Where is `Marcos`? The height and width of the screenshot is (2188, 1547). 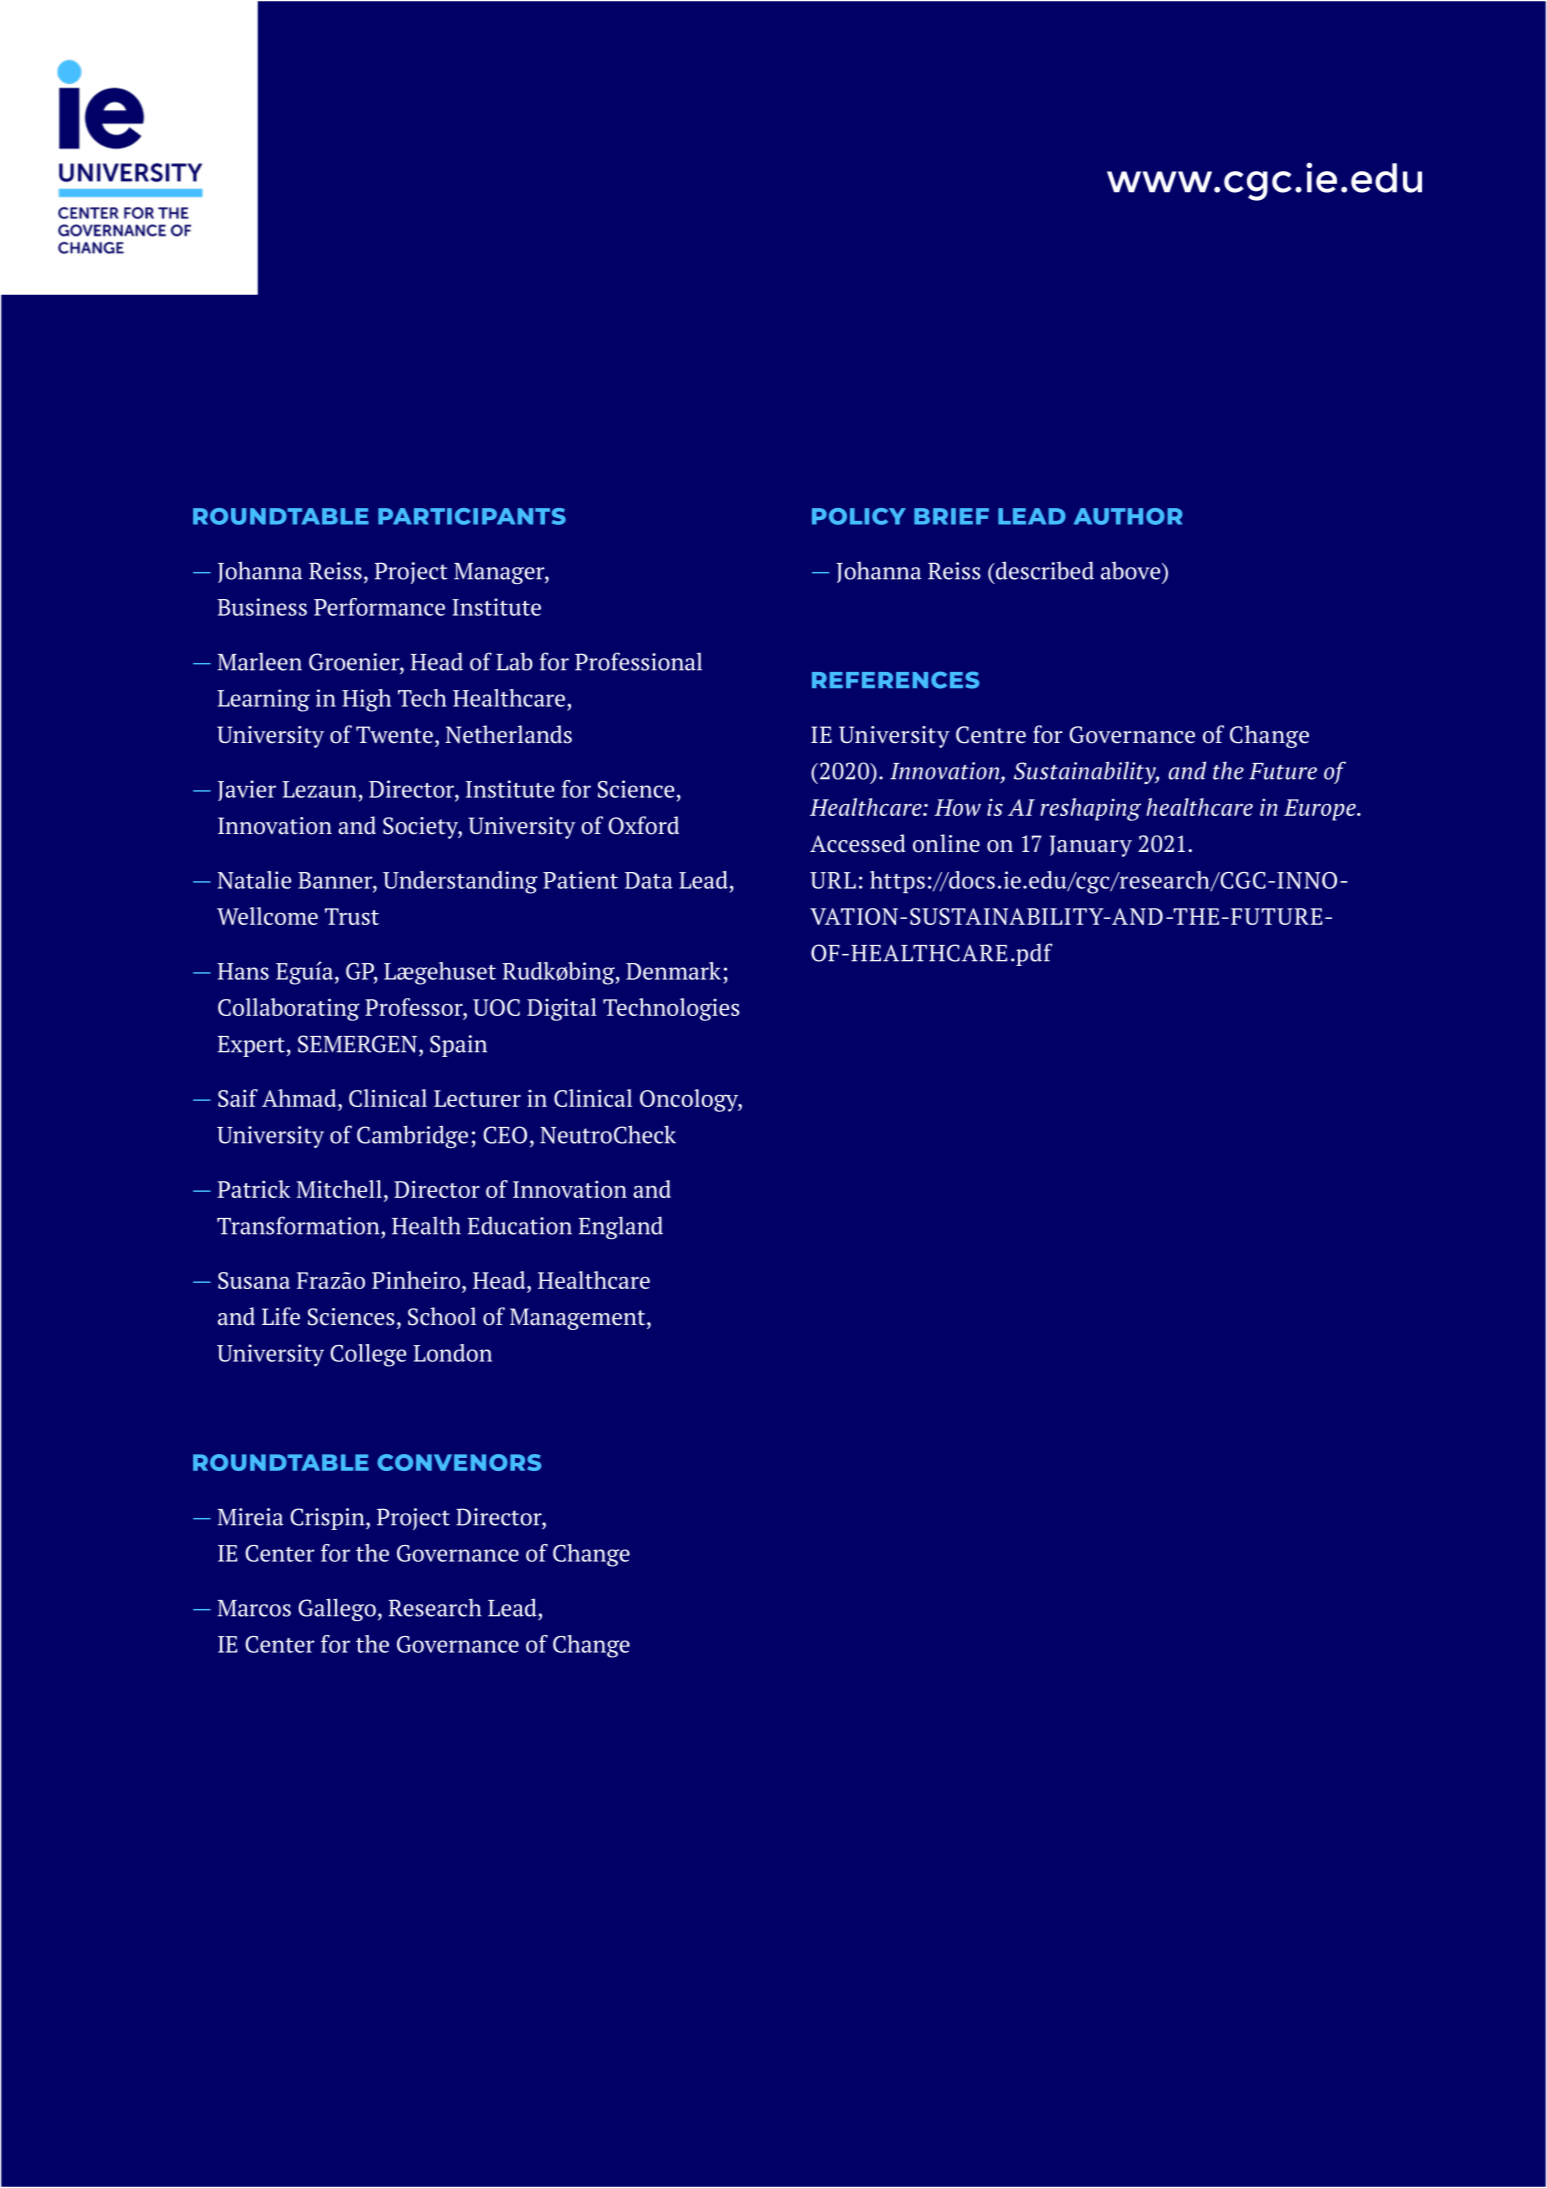 Marcos is located at coordinates (254, 1608).
